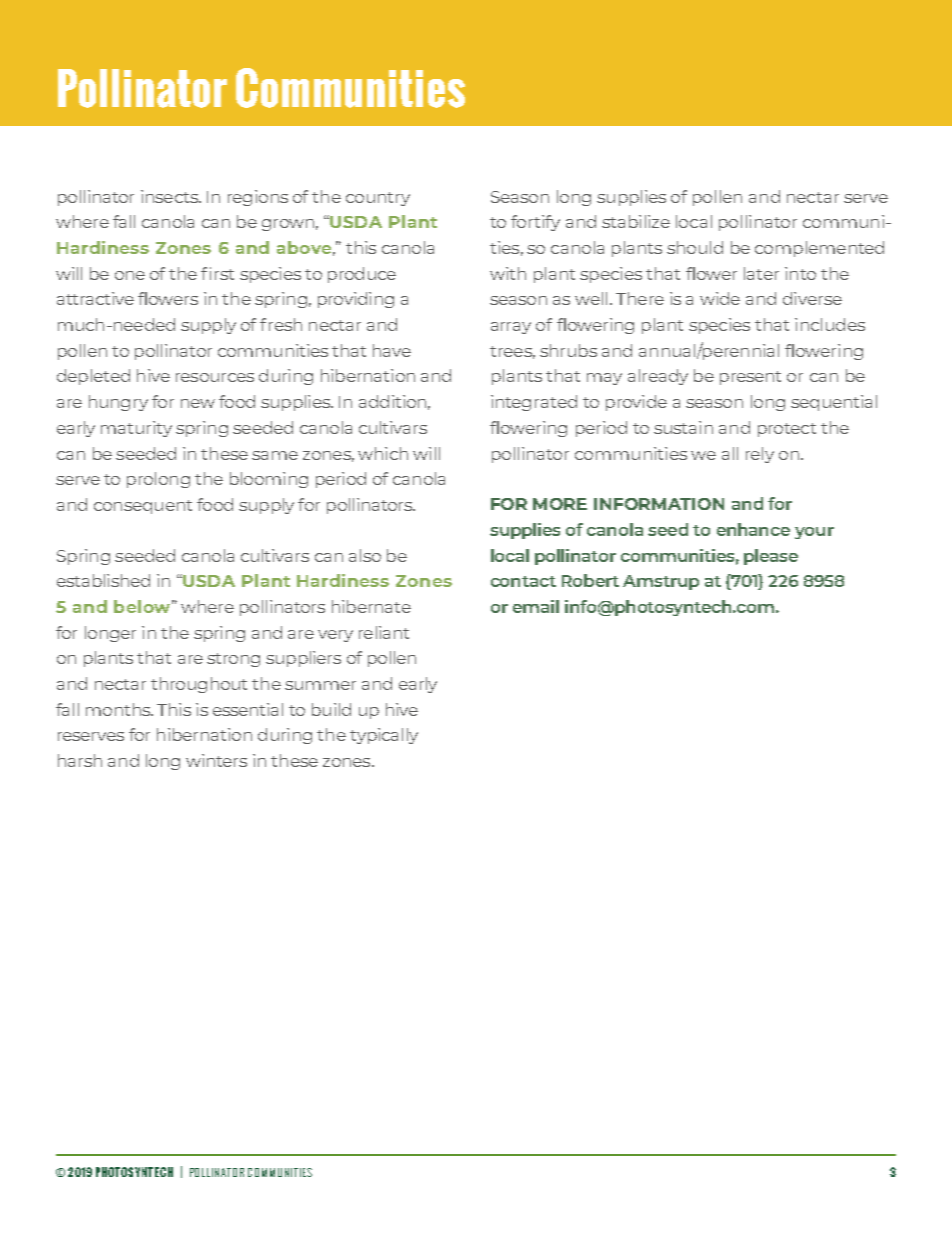  I want to click on typically, so click(384, 736).
